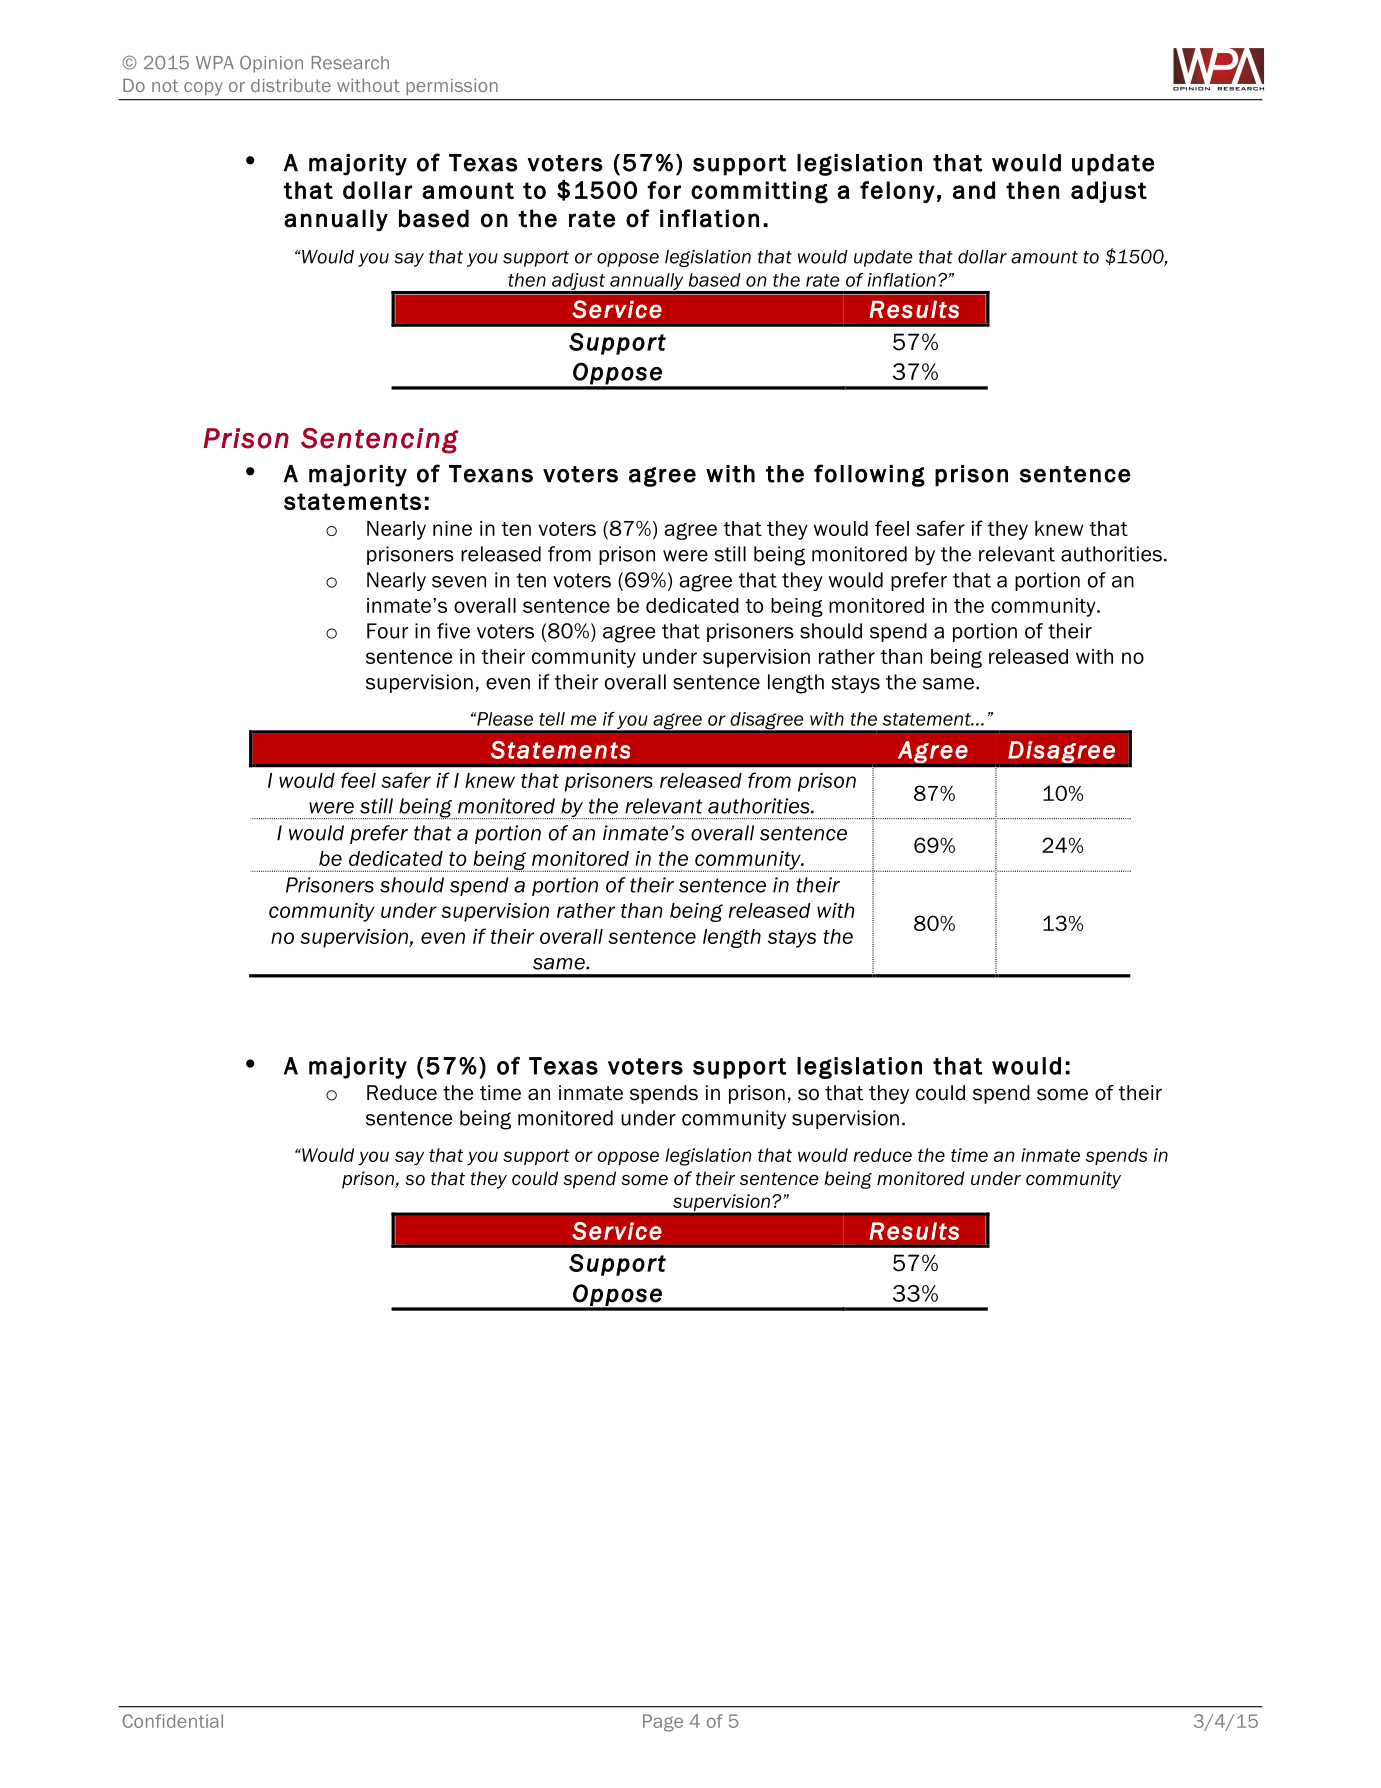 The width and height of the screenshot is (1381, 1788). What do you see at coordinates (897, 192) in the screenshot?
I see `felony` at bounding box center [897, 192].
